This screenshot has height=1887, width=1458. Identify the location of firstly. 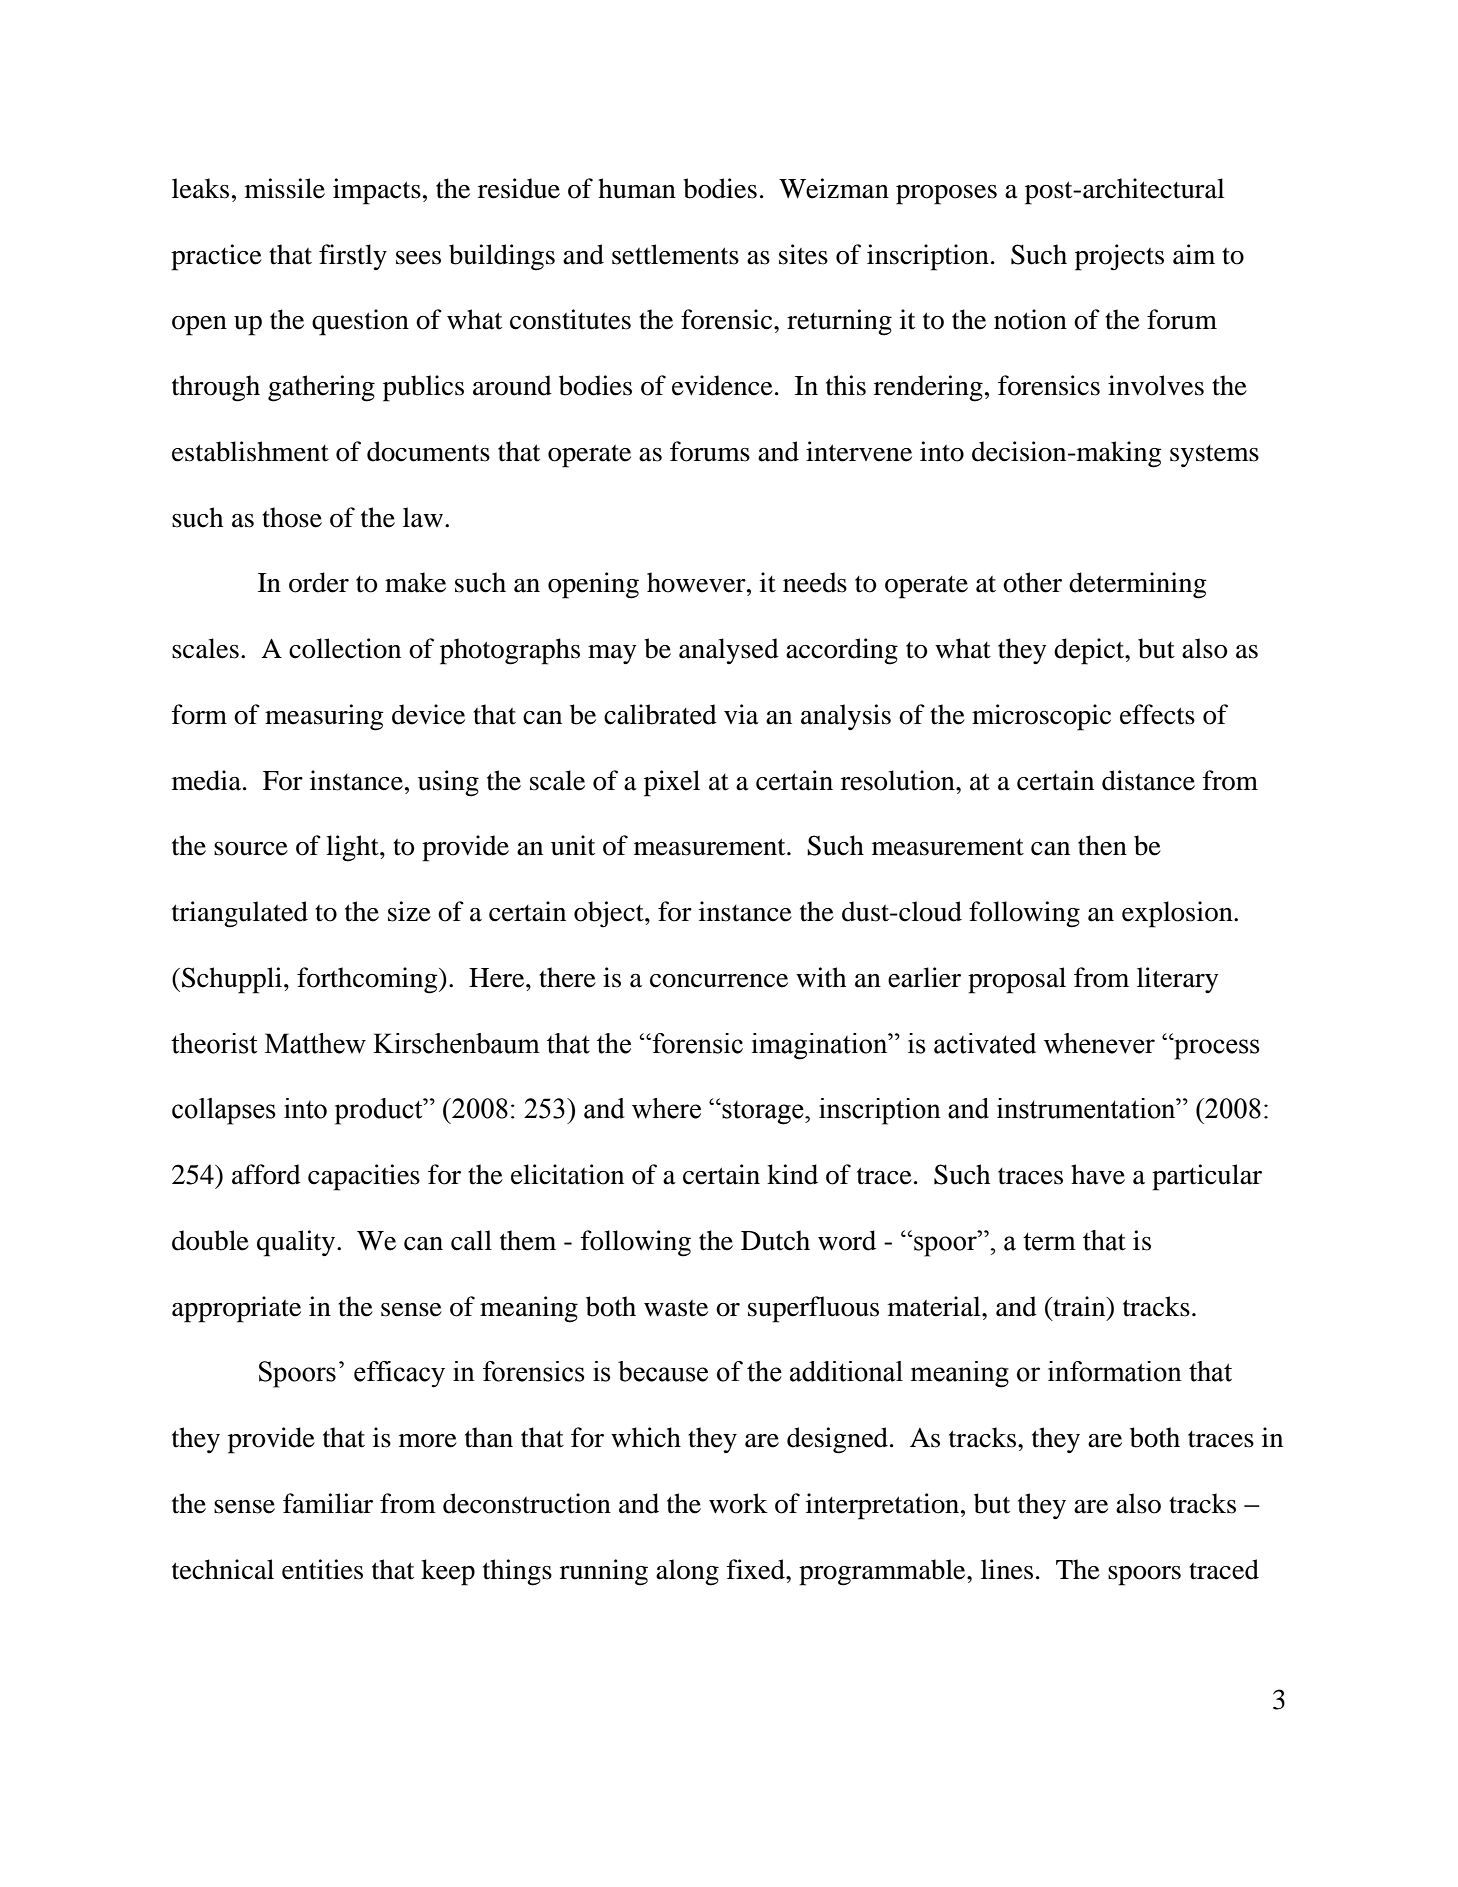
(353, 257).
